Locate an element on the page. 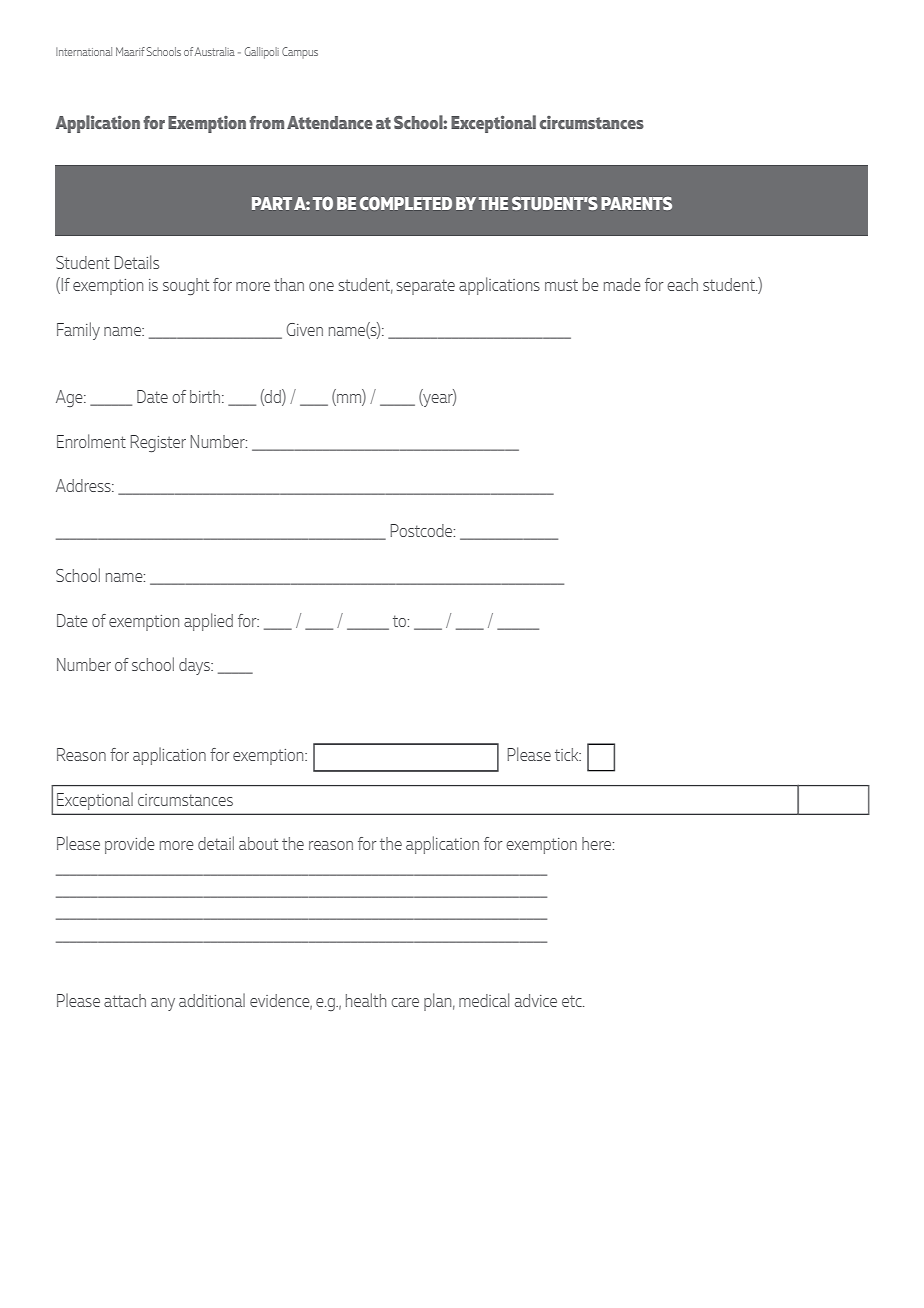 The image size is (924, 1308). separate is located at coordinates (425, 287).
